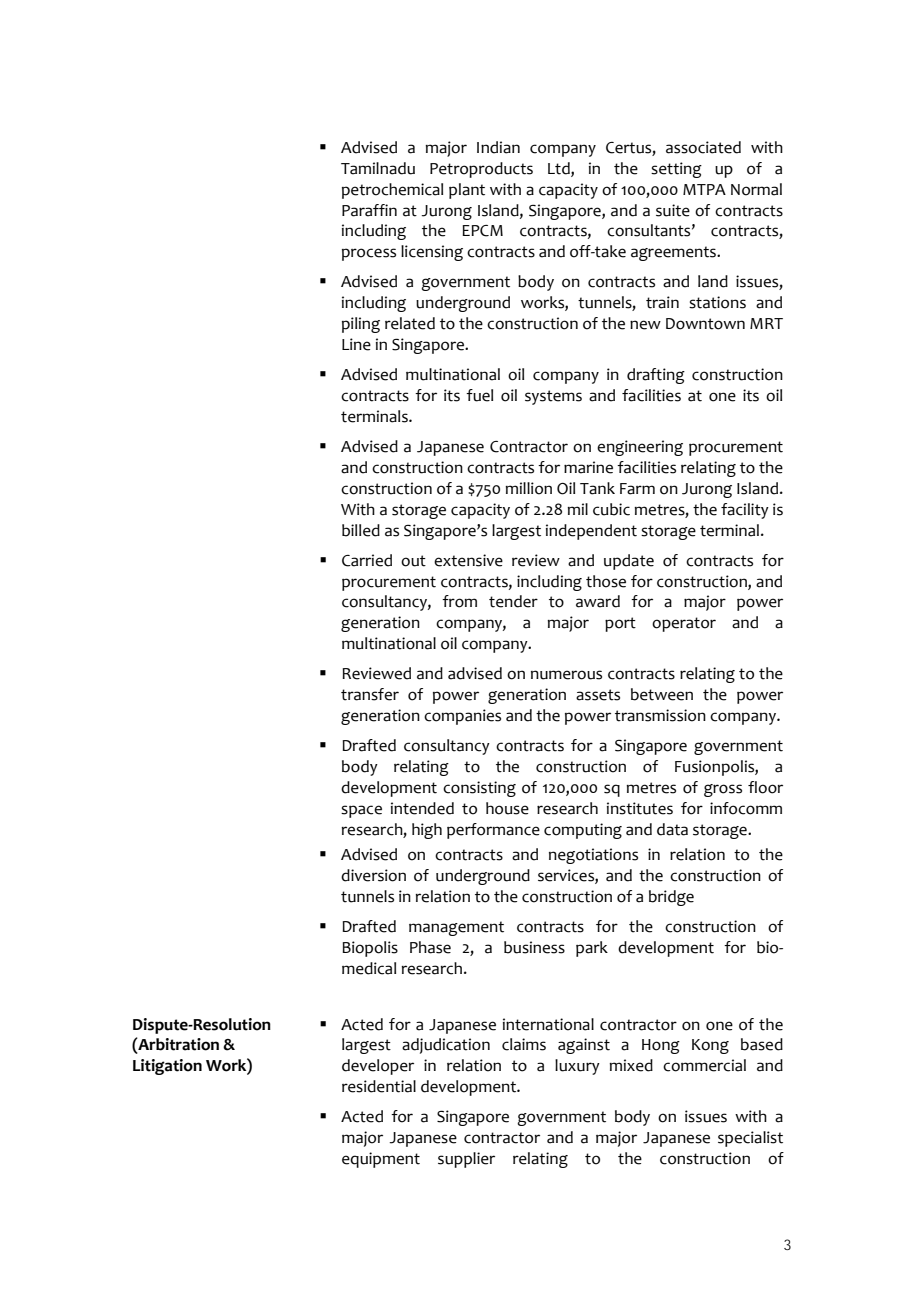 The width and height of the screenshot is (924, 1308). What do you see at coordinates (369, 210) in the screenshot?
I see `Paraffin` at bounding box center [369, 210].
